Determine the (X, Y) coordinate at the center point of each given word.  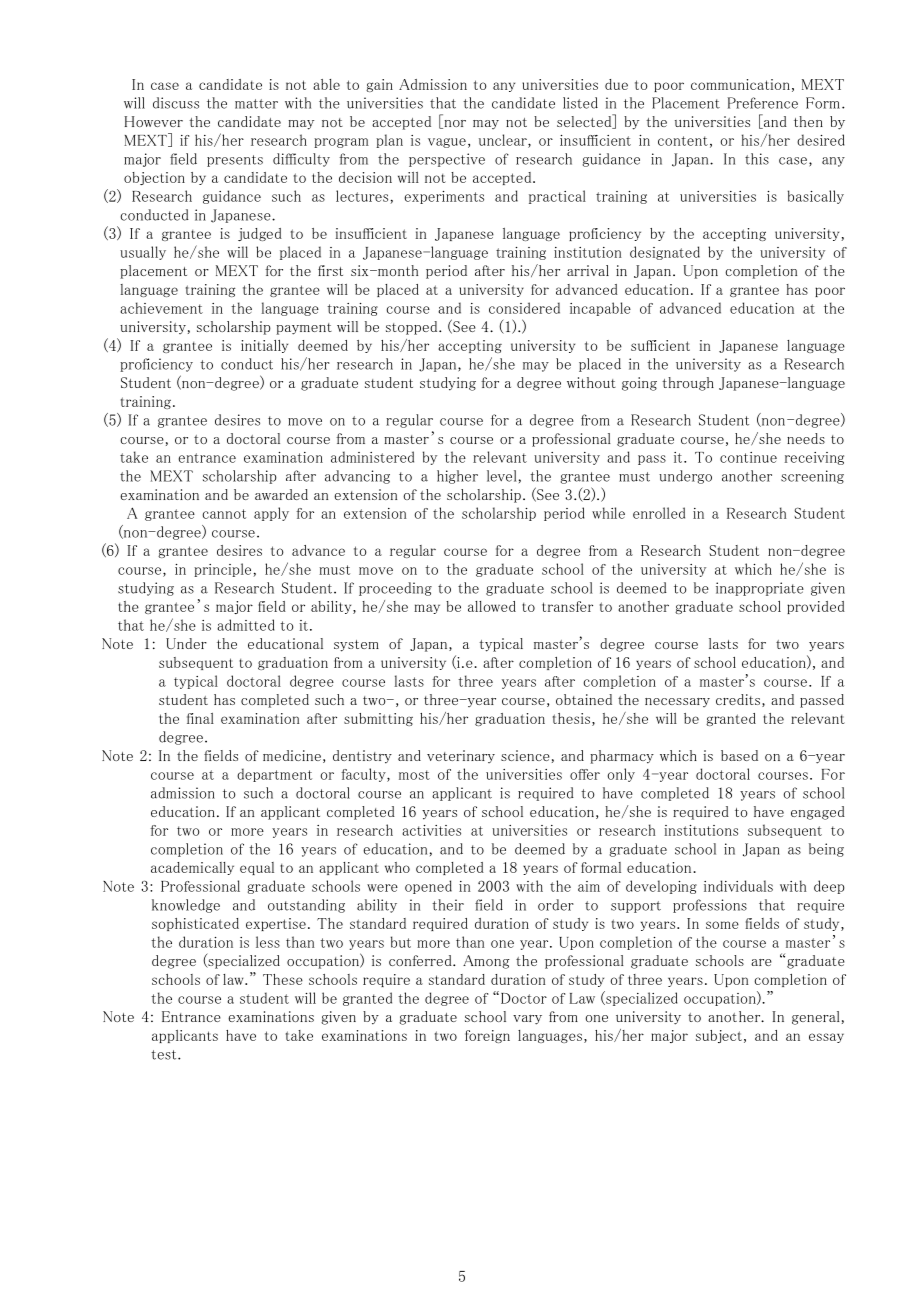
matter (256, 104)
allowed (492, 606)
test (165, 1055)
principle (224, 570)
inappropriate (760, 589)
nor (454, 124)
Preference (763, 103)
